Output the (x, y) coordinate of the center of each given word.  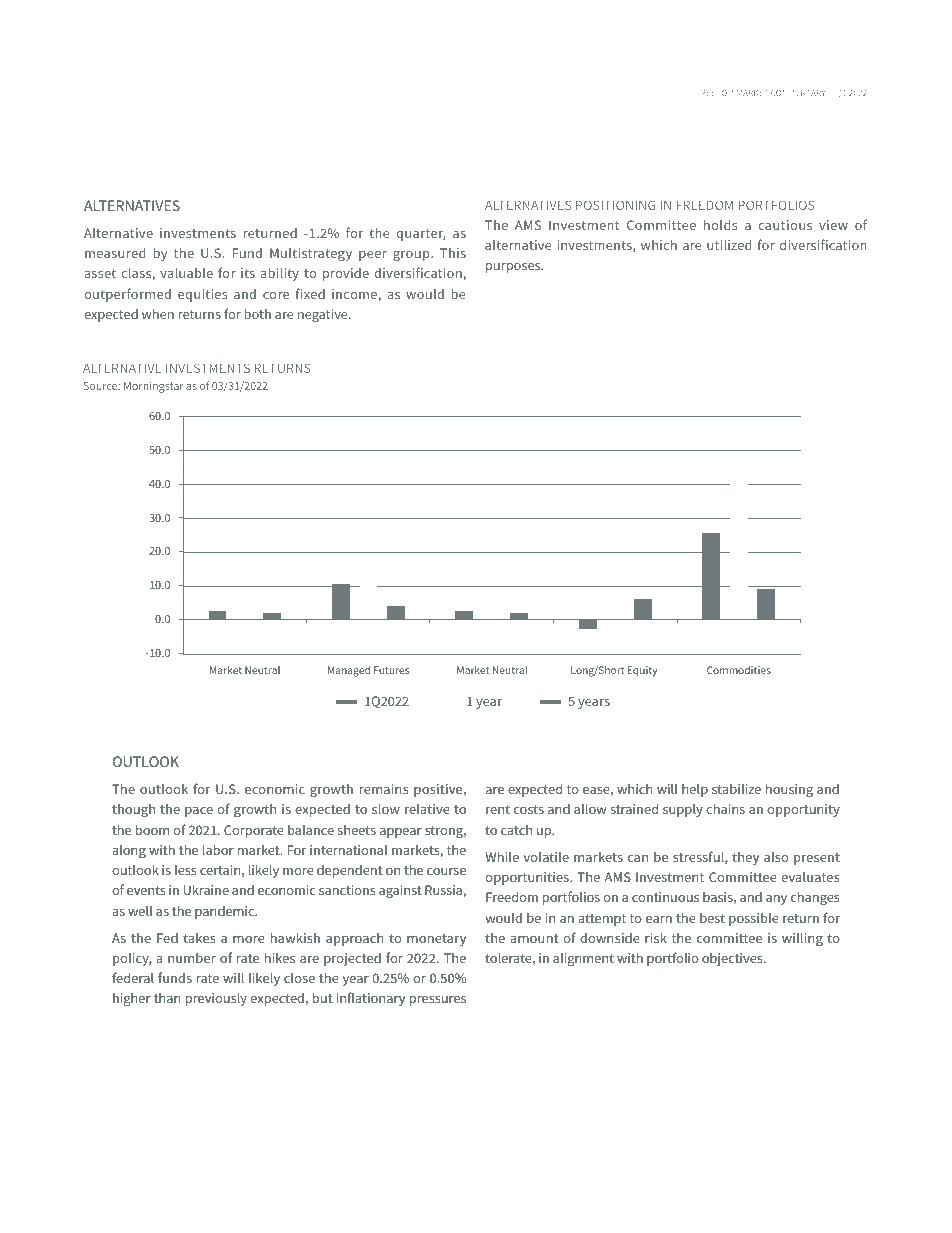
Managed (349, 671)
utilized (729, 245)
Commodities (739, 670)
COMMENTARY (798, 93)
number (192, 958)
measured (115, 253)
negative (324, 315)
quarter (421, 235)
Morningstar (154, 387)
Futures (391, 670)
